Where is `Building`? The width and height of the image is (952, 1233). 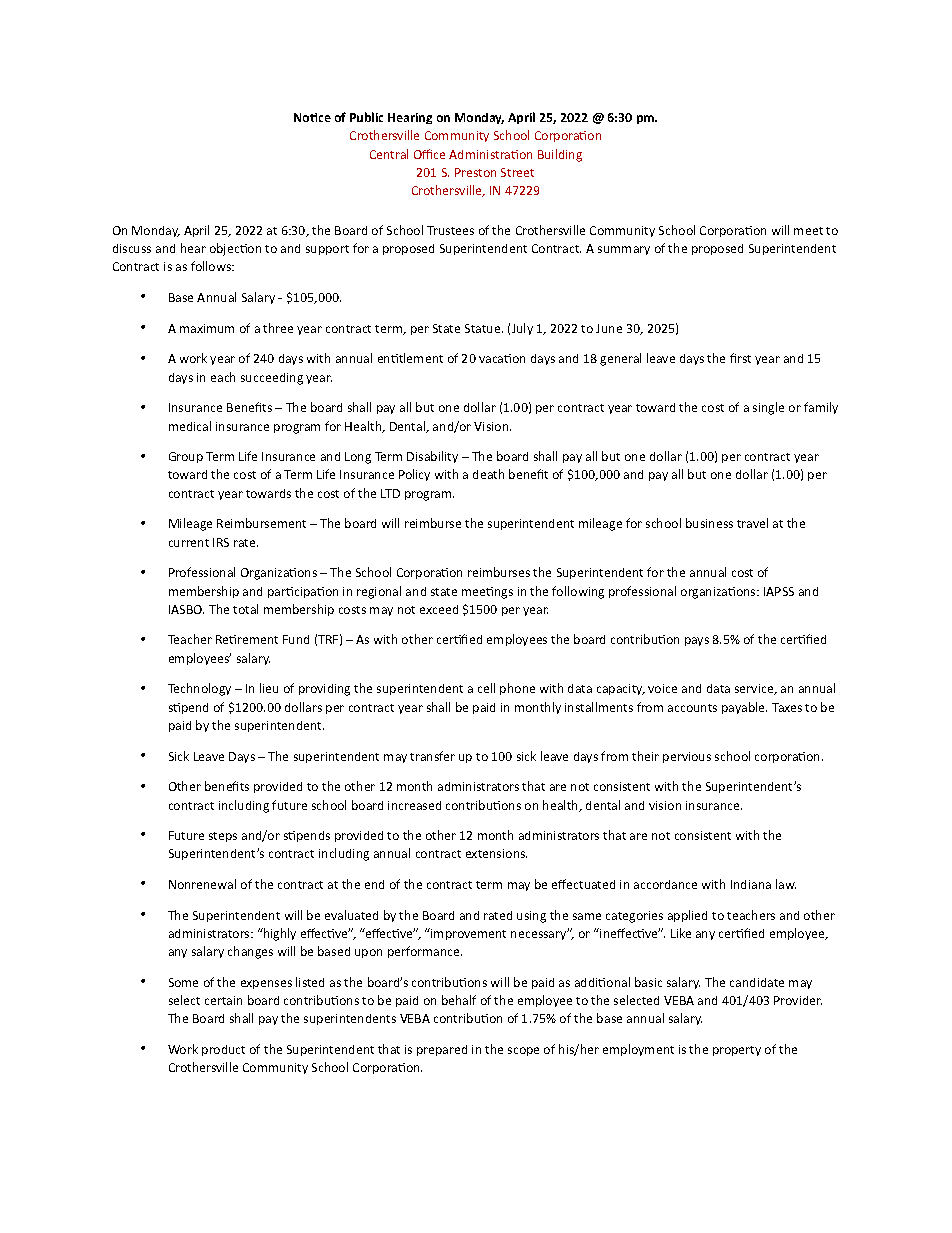
Building is located at coordinates (560, 155).
